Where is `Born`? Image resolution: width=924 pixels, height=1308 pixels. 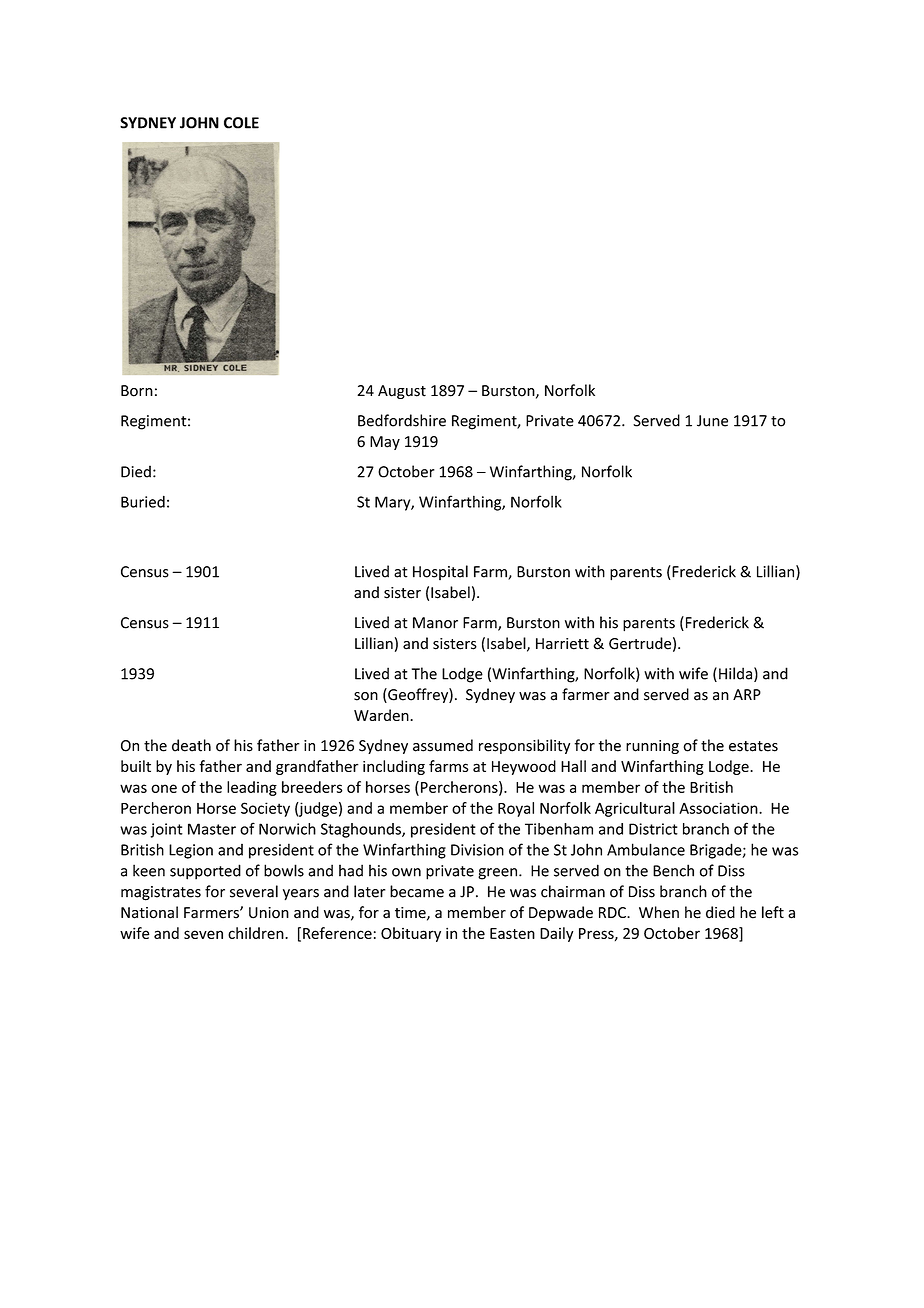 Born is located at coordinates (137, 391).
